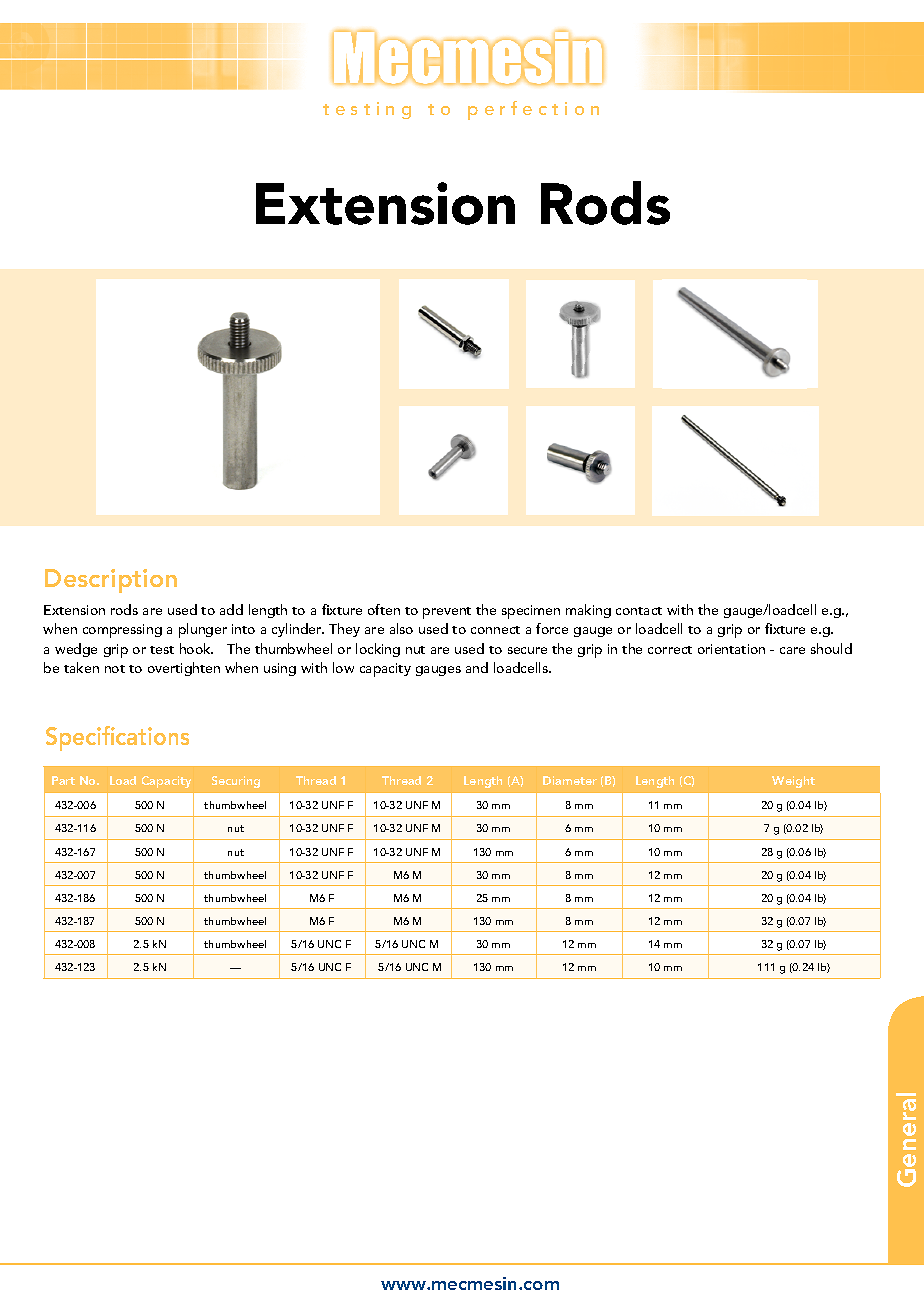 The width and height of the screenshot is (924, 1308). What do you see at coordinates (384, 609) in the screenshot?
I see `often` at bounding box center [384, 609].
